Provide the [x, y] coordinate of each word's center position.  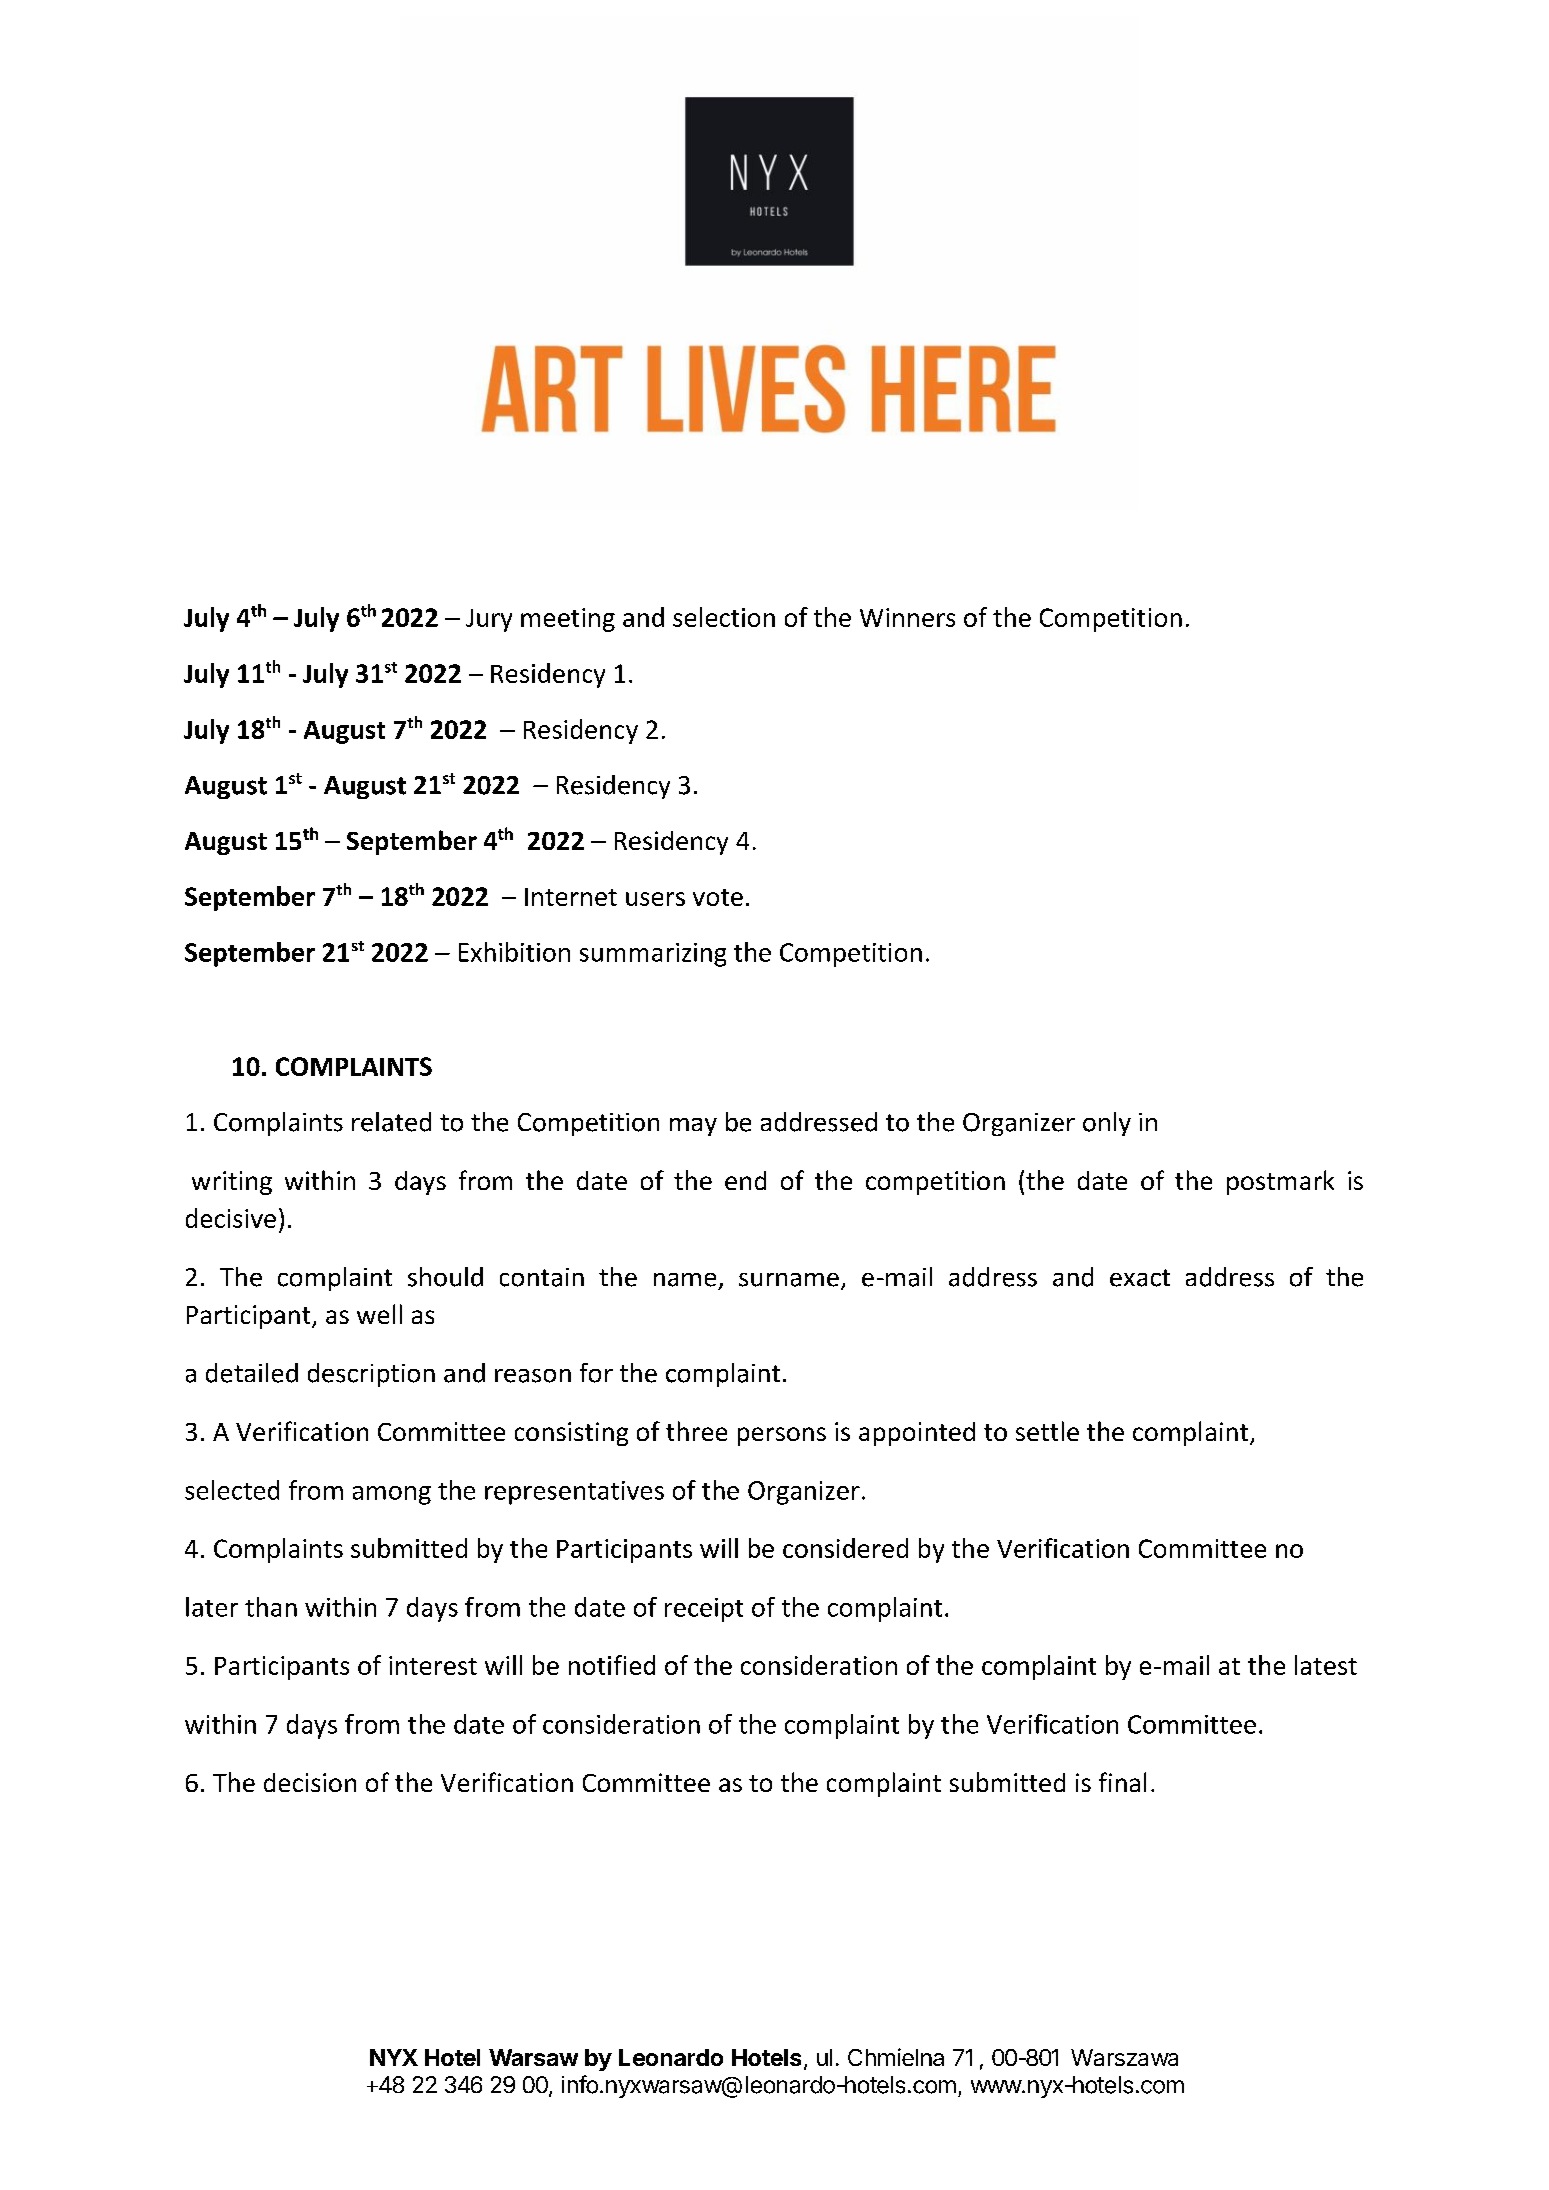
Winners [907, 617]
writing [232, 1183]
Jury [489, 620]
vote [718, 897]
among [392, 1495]
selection [724, 617]
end [745, 1180]
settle [1047, 1431]
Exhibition [514, 952]
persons [782, 1436]
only [1107, 1124]
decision [310, 1782]
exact [1140, 1278]
